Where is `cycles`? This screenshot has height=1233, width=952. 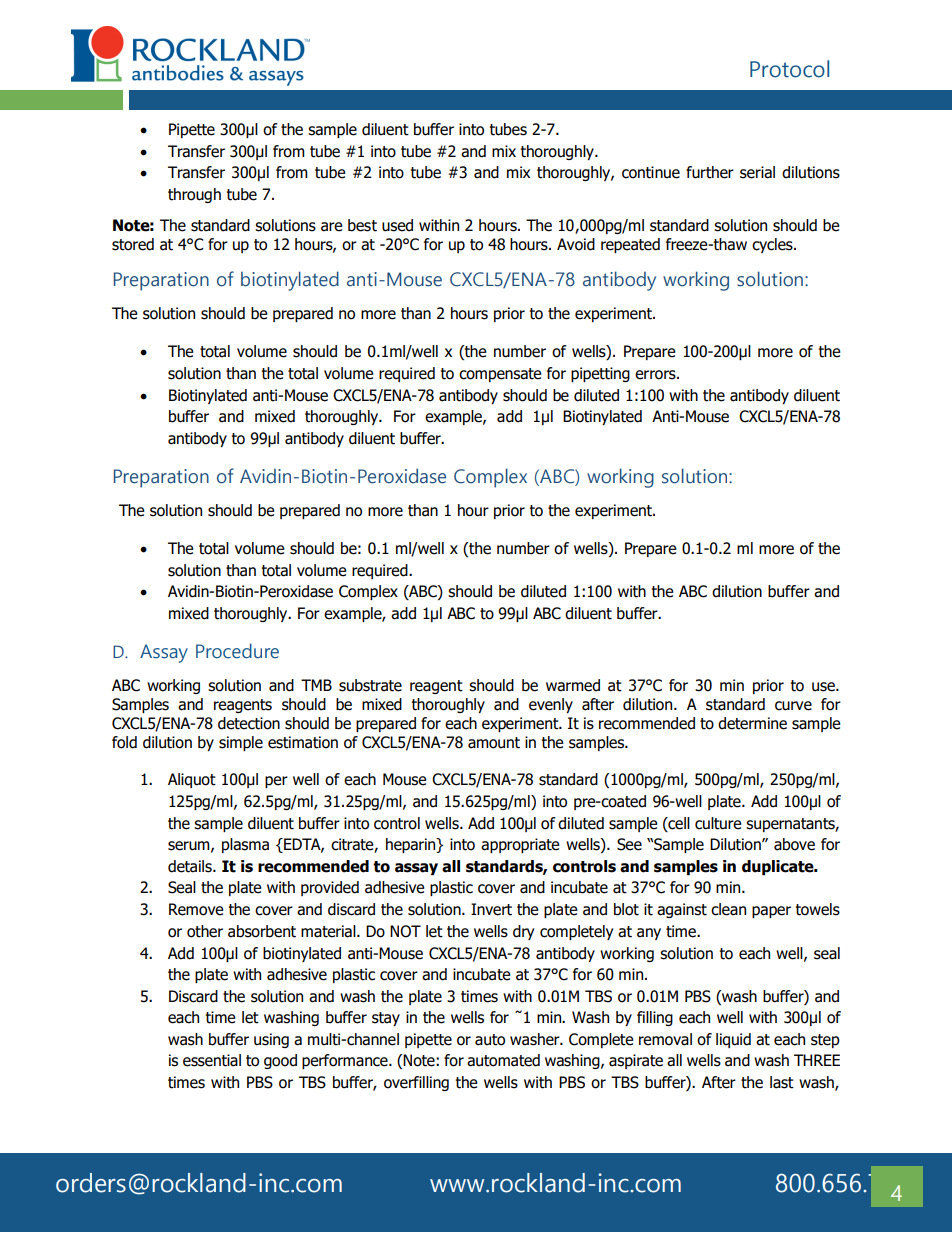 cycles is located at coordinates (773, 245).
